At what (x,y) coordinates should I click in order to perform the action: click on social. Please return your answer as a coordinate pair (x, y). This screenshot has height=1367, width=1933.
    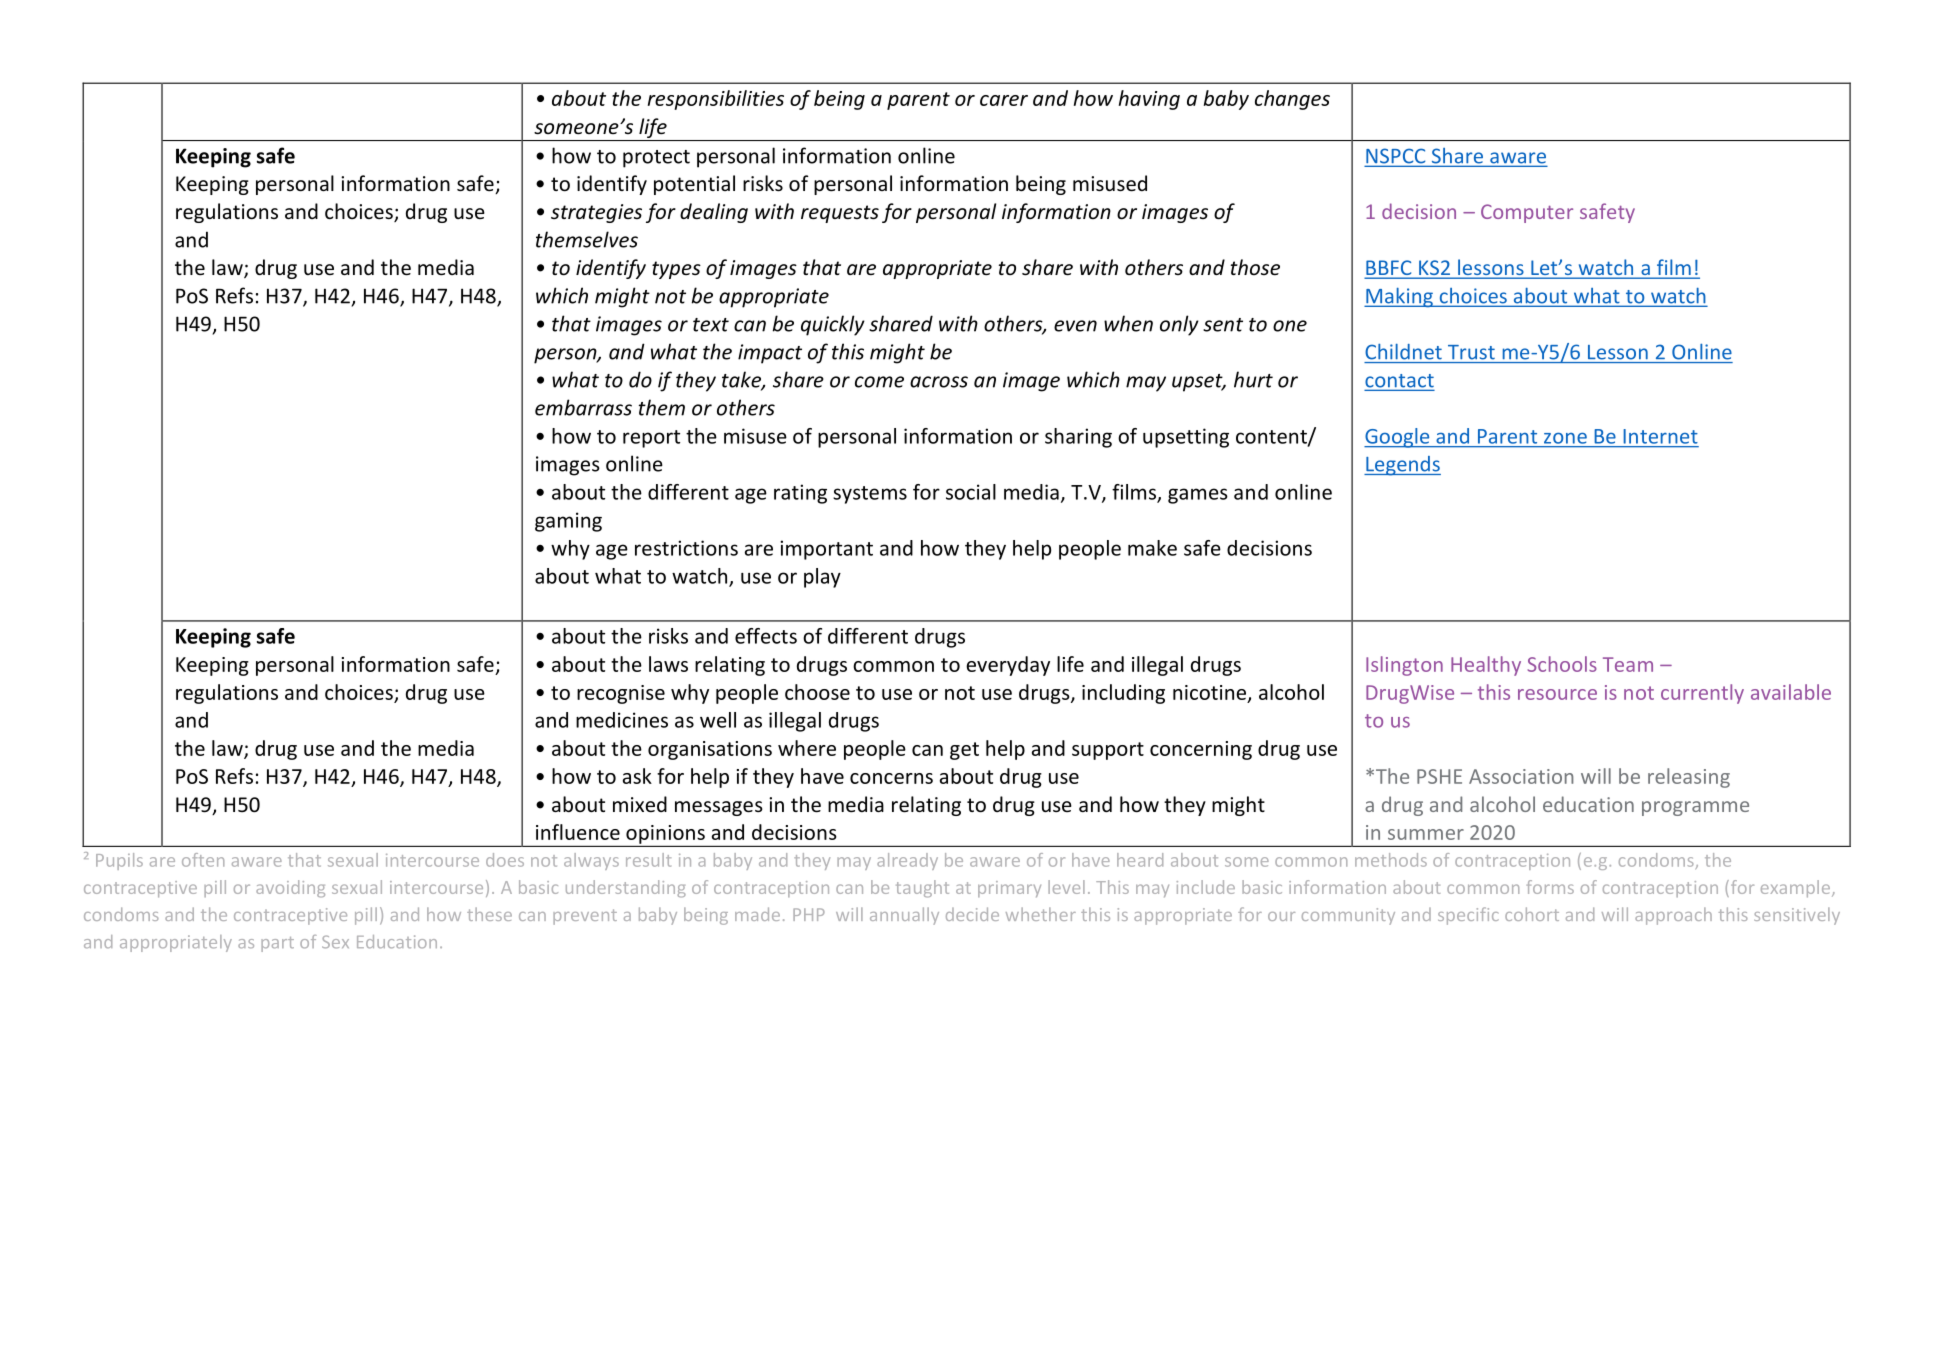
    Looking at the image, I should click on (971, 492).
